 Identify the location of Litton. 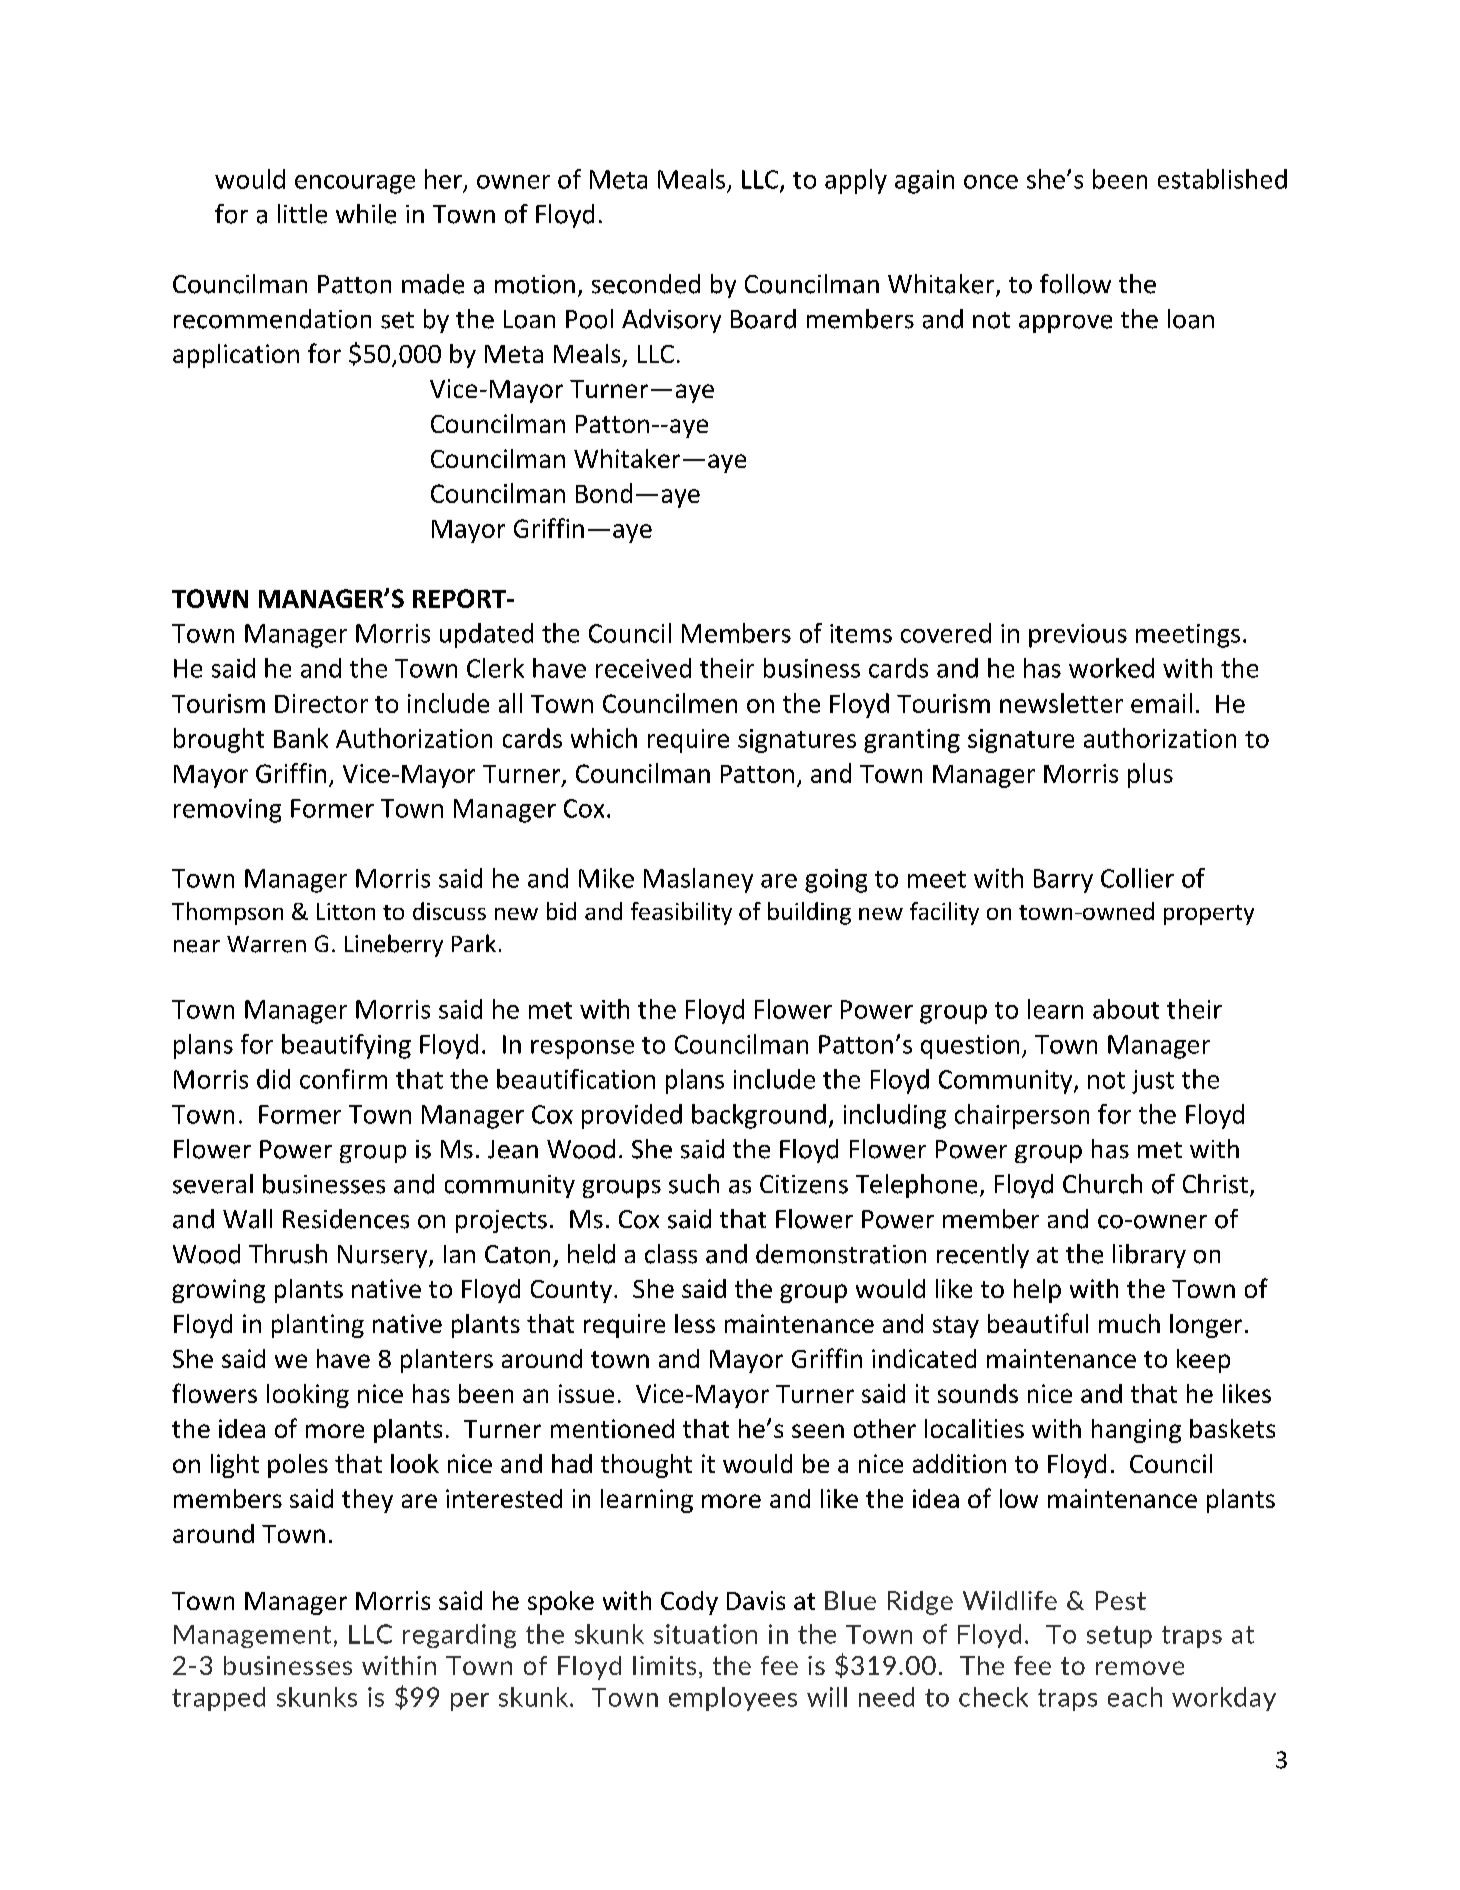
(346, 911).
